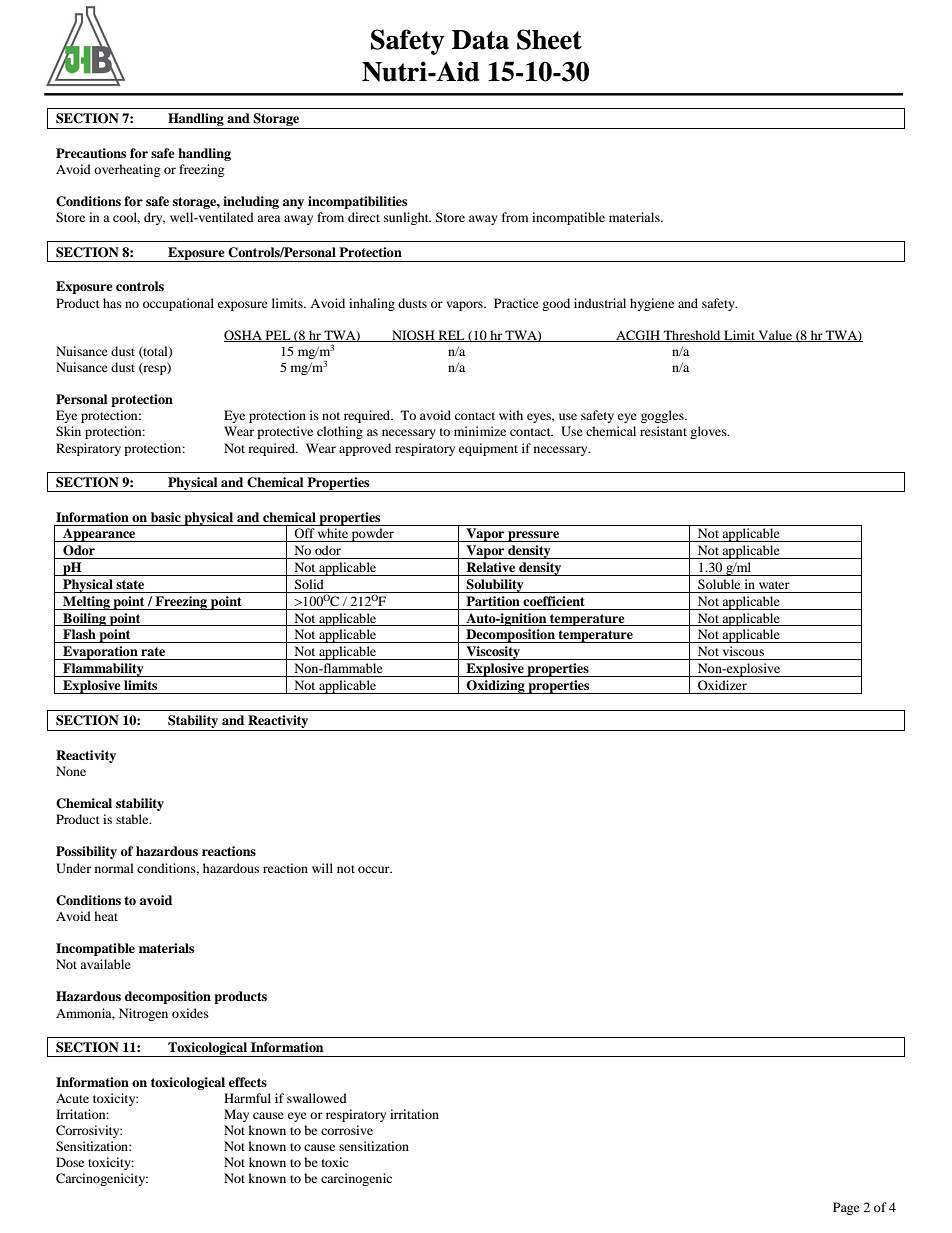  I want to click on Oxidizing, so click(496, 687).
